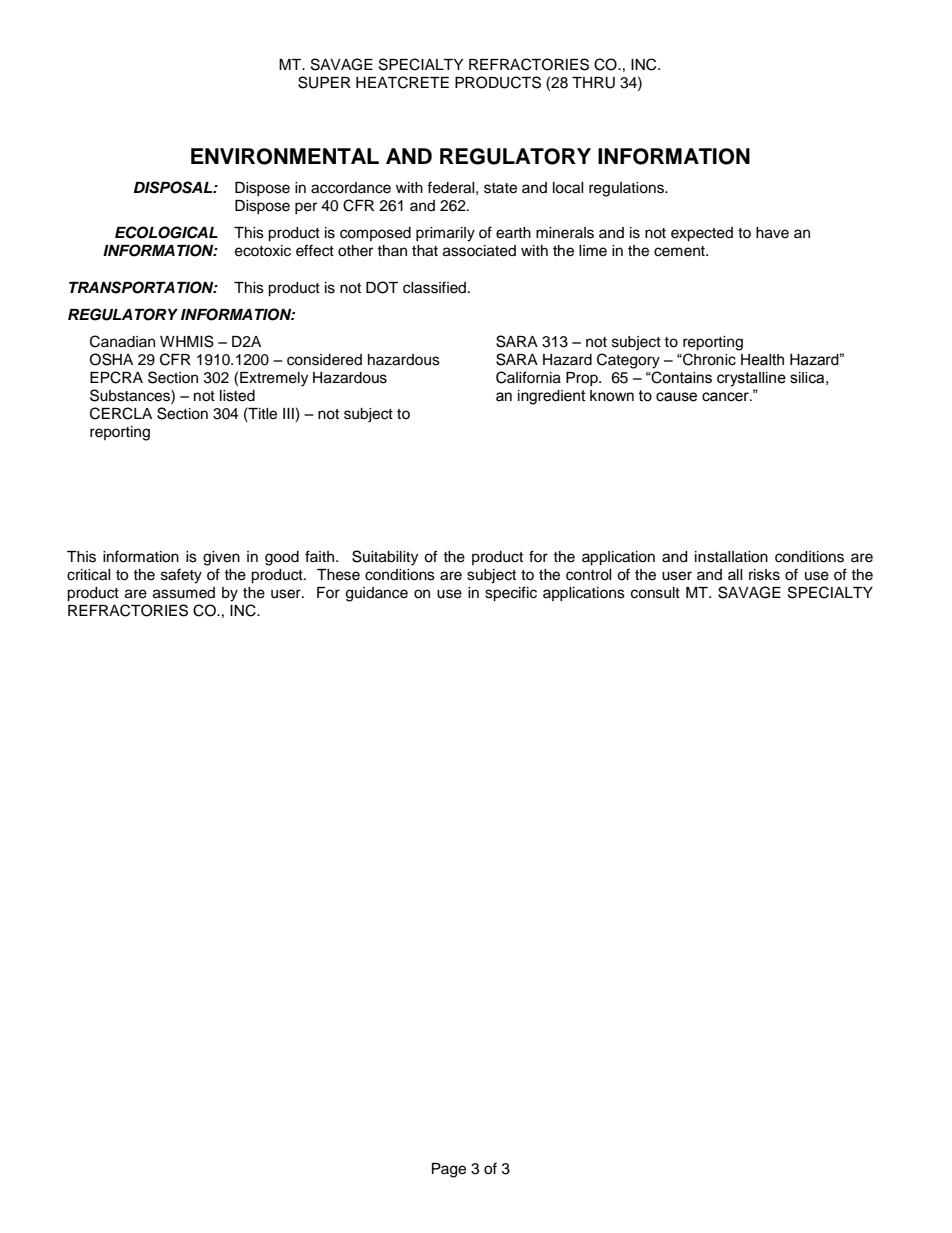 The image size is (952, 1233). What do you see at coordinates (324, 82) in the document?
I see `SUPER` at bounding box center [324, 82].
